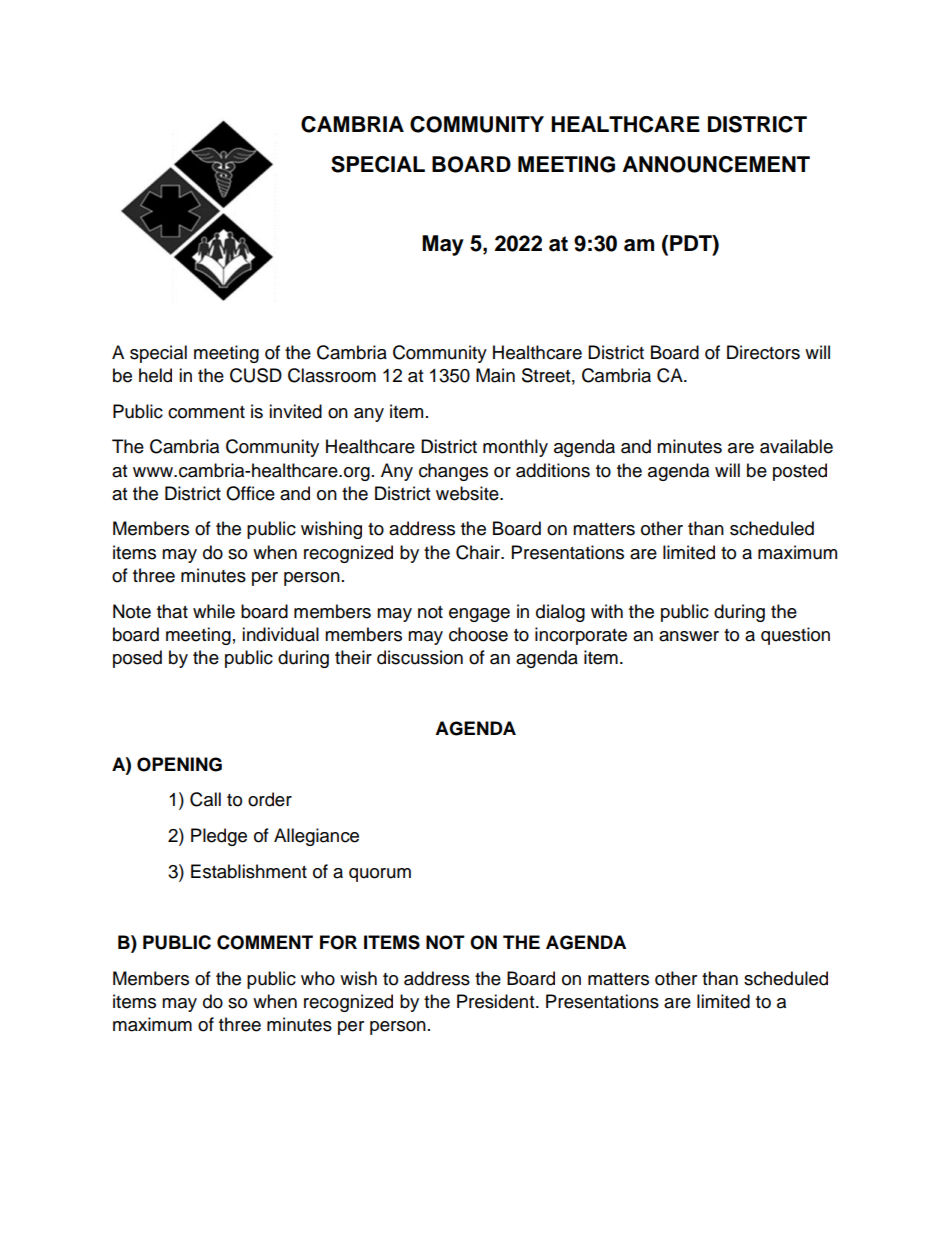 Image resolution: width=952 pixels, height=1233 pixels. What do you see at coordinates (214, 611) in the image?
I see `while` at bounding box center [214, 611].
